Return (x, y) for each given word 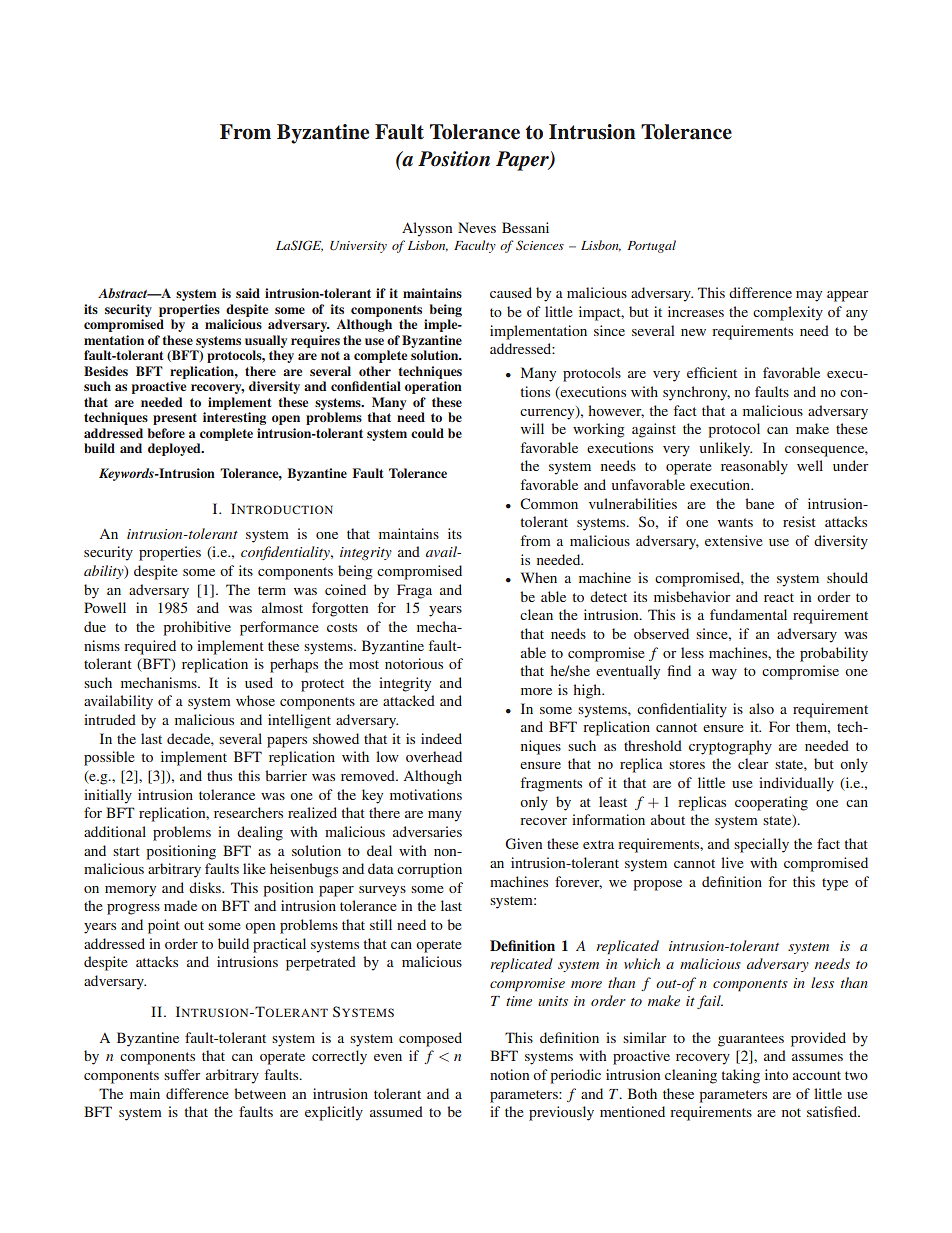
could (427, 433)
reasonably (754, 467)
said (248, 293)
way (724, 674)
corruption (429, 870)
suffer (182, 1074)
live (732, 862)
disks (206, 887)
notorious (414, 663)
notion (509, 1074)
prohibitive (197, 628)
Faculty (475, 246)
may (809, 296)
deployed (175, 449)
